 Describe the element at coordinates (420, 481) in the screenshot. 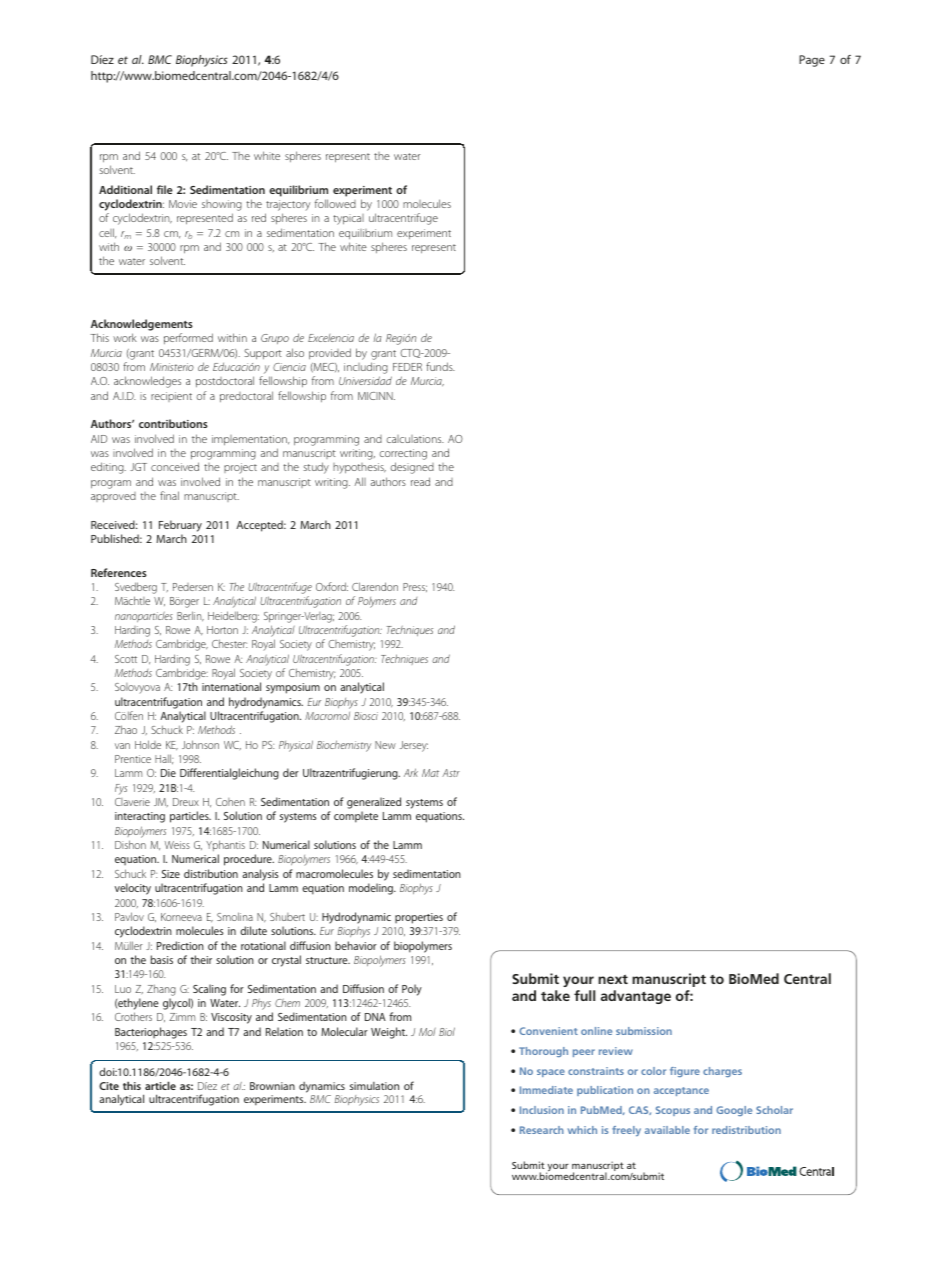

I see `read` at that location.
